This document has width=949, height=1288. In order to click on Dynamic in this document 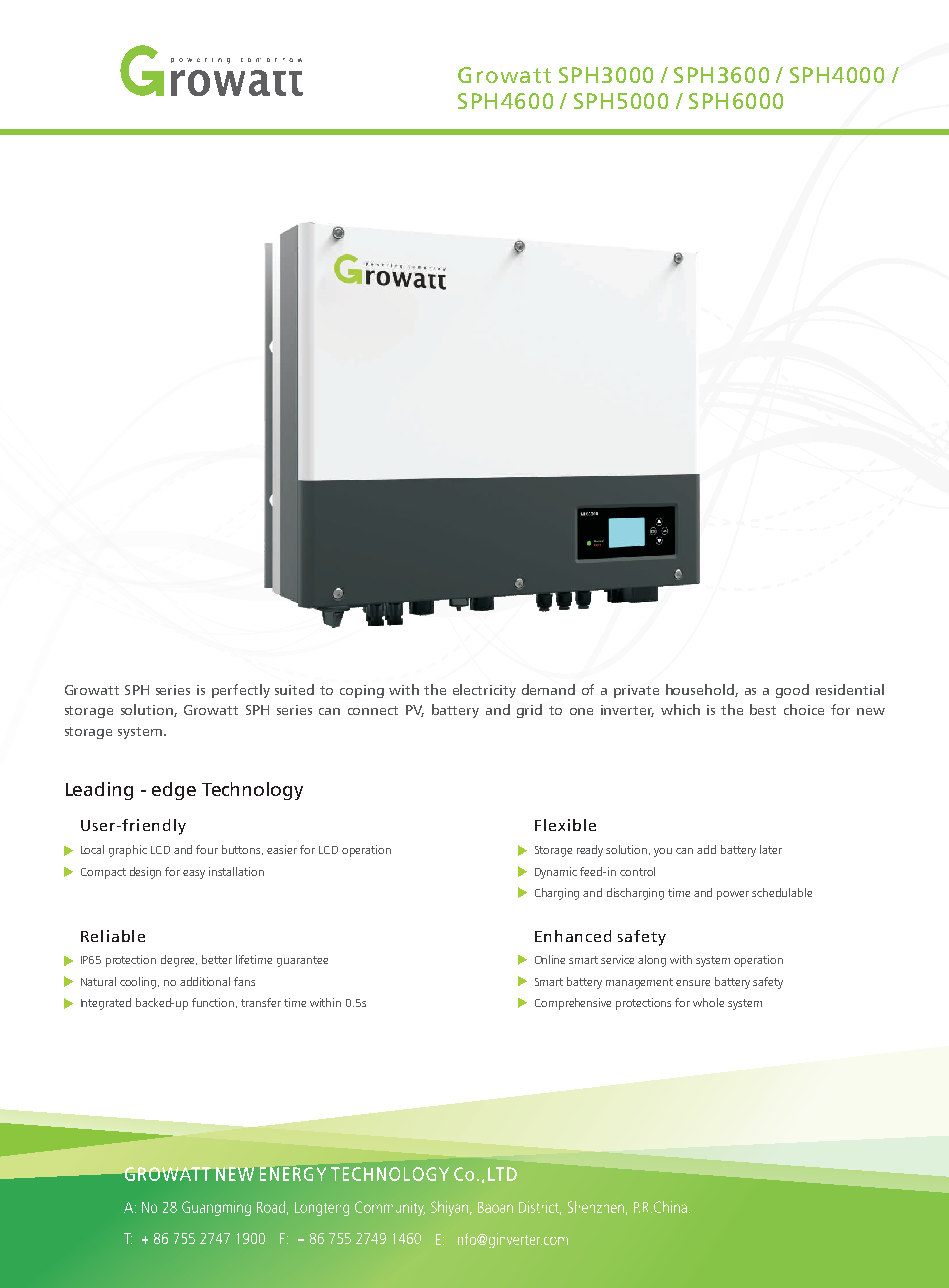, I will do `click(556, 873)`.
